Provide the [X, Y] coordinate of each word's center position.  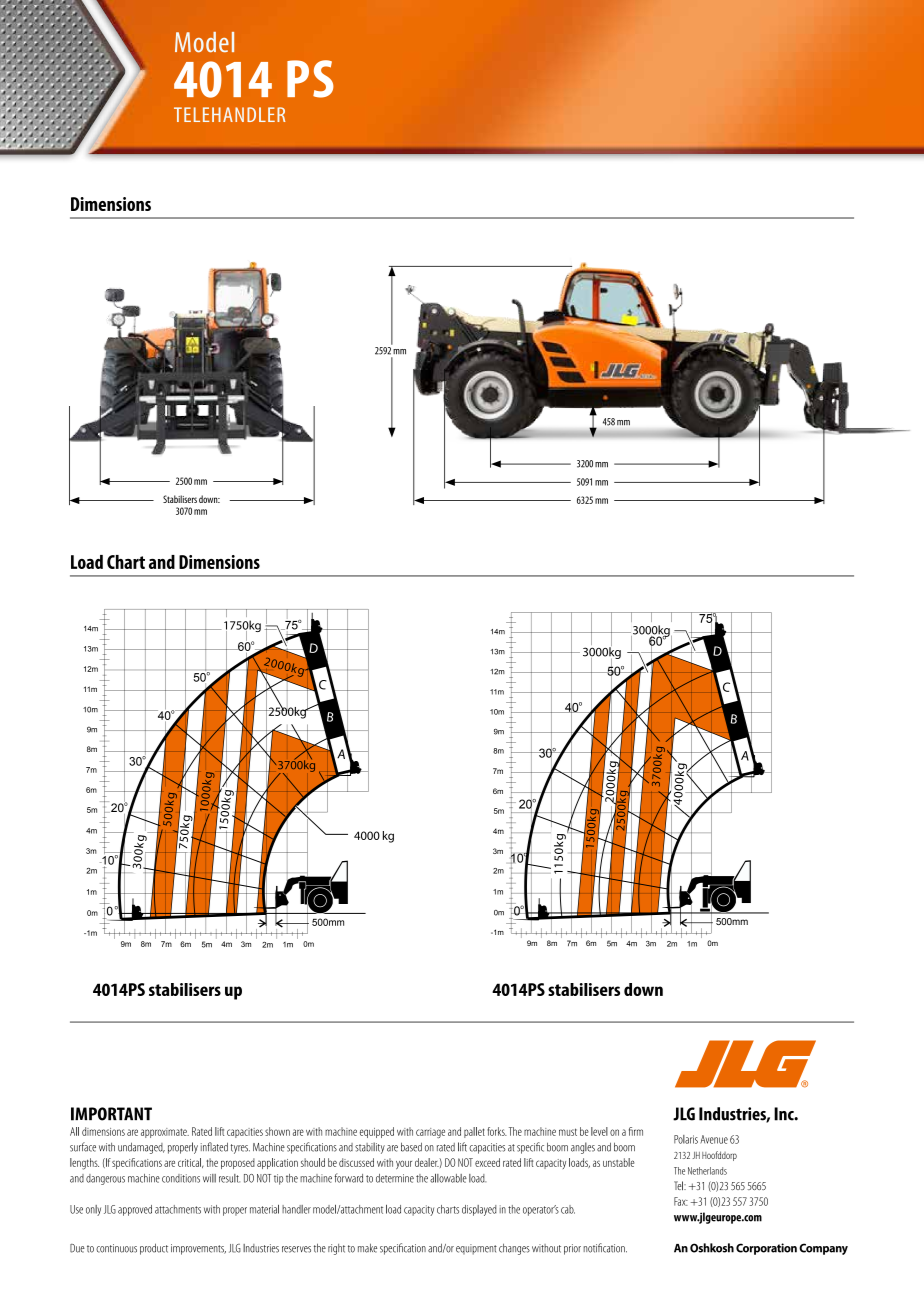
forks [497, 1131]
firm [636, 1131]
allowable [448, 1178]
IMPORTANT [111, 1114]
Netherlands [707, 1171]
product [154, 1249]
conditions [181, 1178]
